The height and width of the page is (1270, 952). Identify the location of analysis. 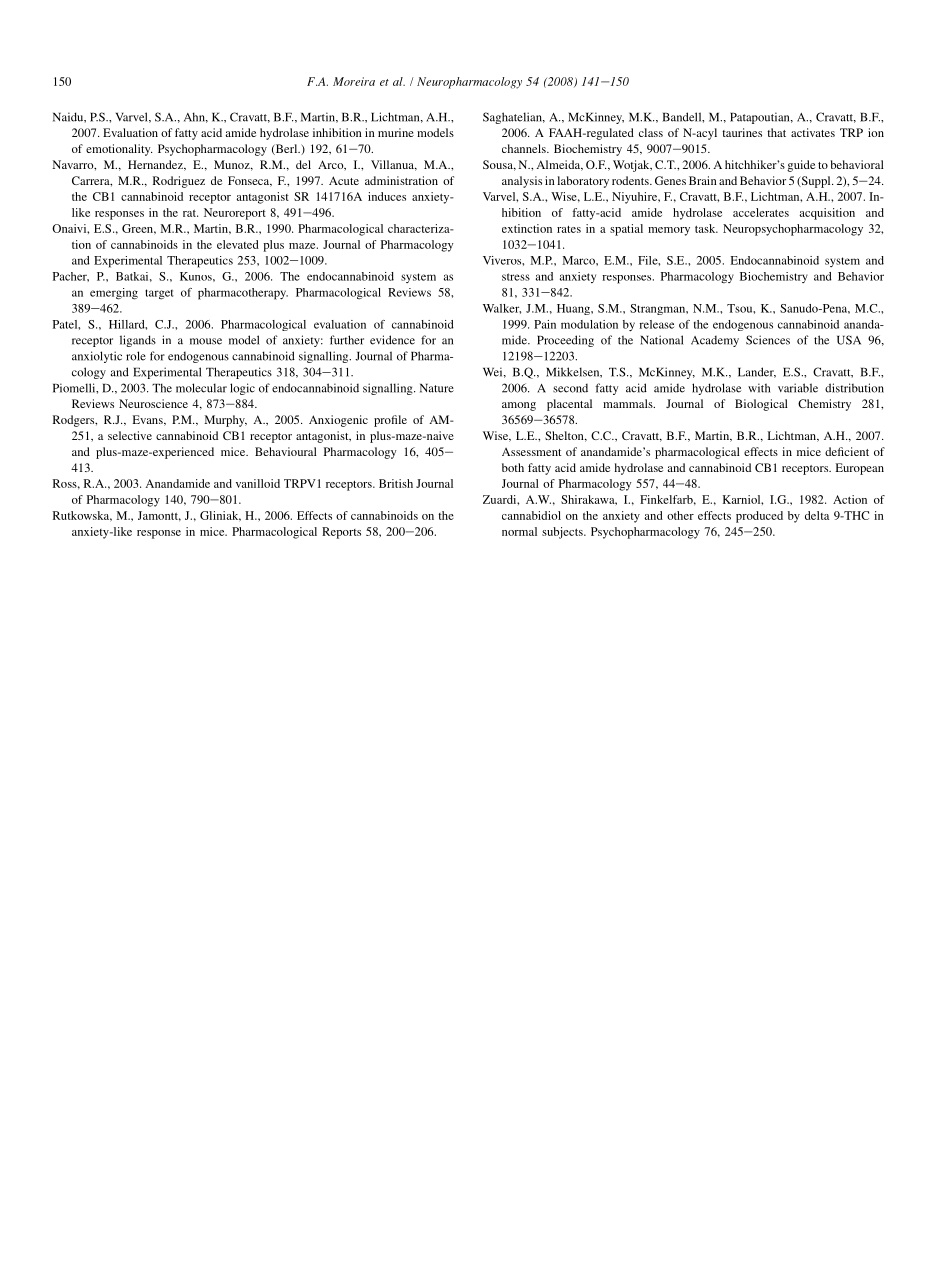
(522, 182).
